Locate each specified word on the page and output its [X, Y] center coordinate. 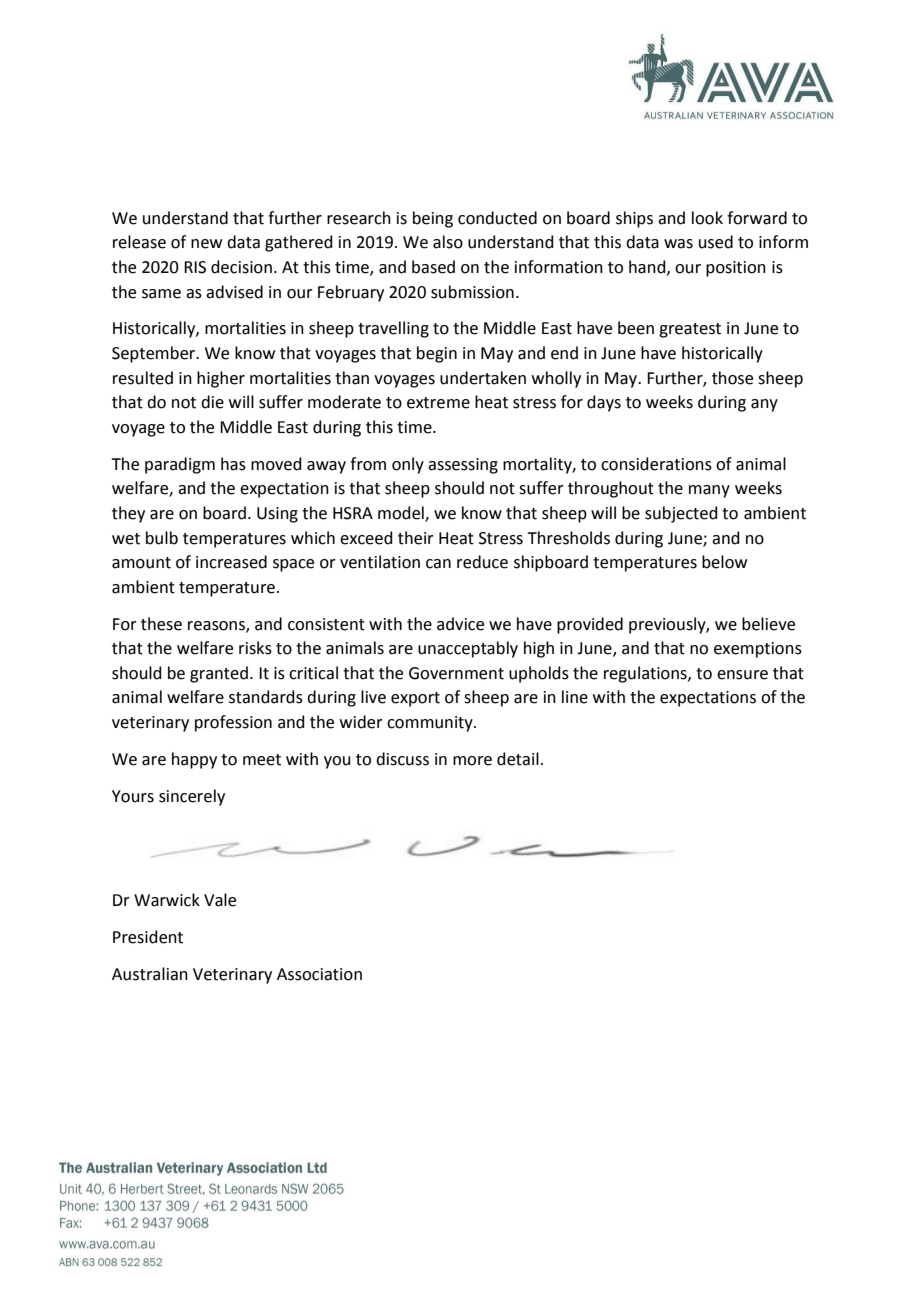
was [678, 244]
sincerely [192, 797]
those [732, 378]
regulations [646, 674]
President [148, 937]
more [472, 761]
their [416, 538]
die [212, 402]
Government [456, 673]
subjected [681, 514]
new [206, 244]
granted [219, 674]
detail [518, 759]
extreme [438, 403]
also [448, 242]
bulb [162, 538]
